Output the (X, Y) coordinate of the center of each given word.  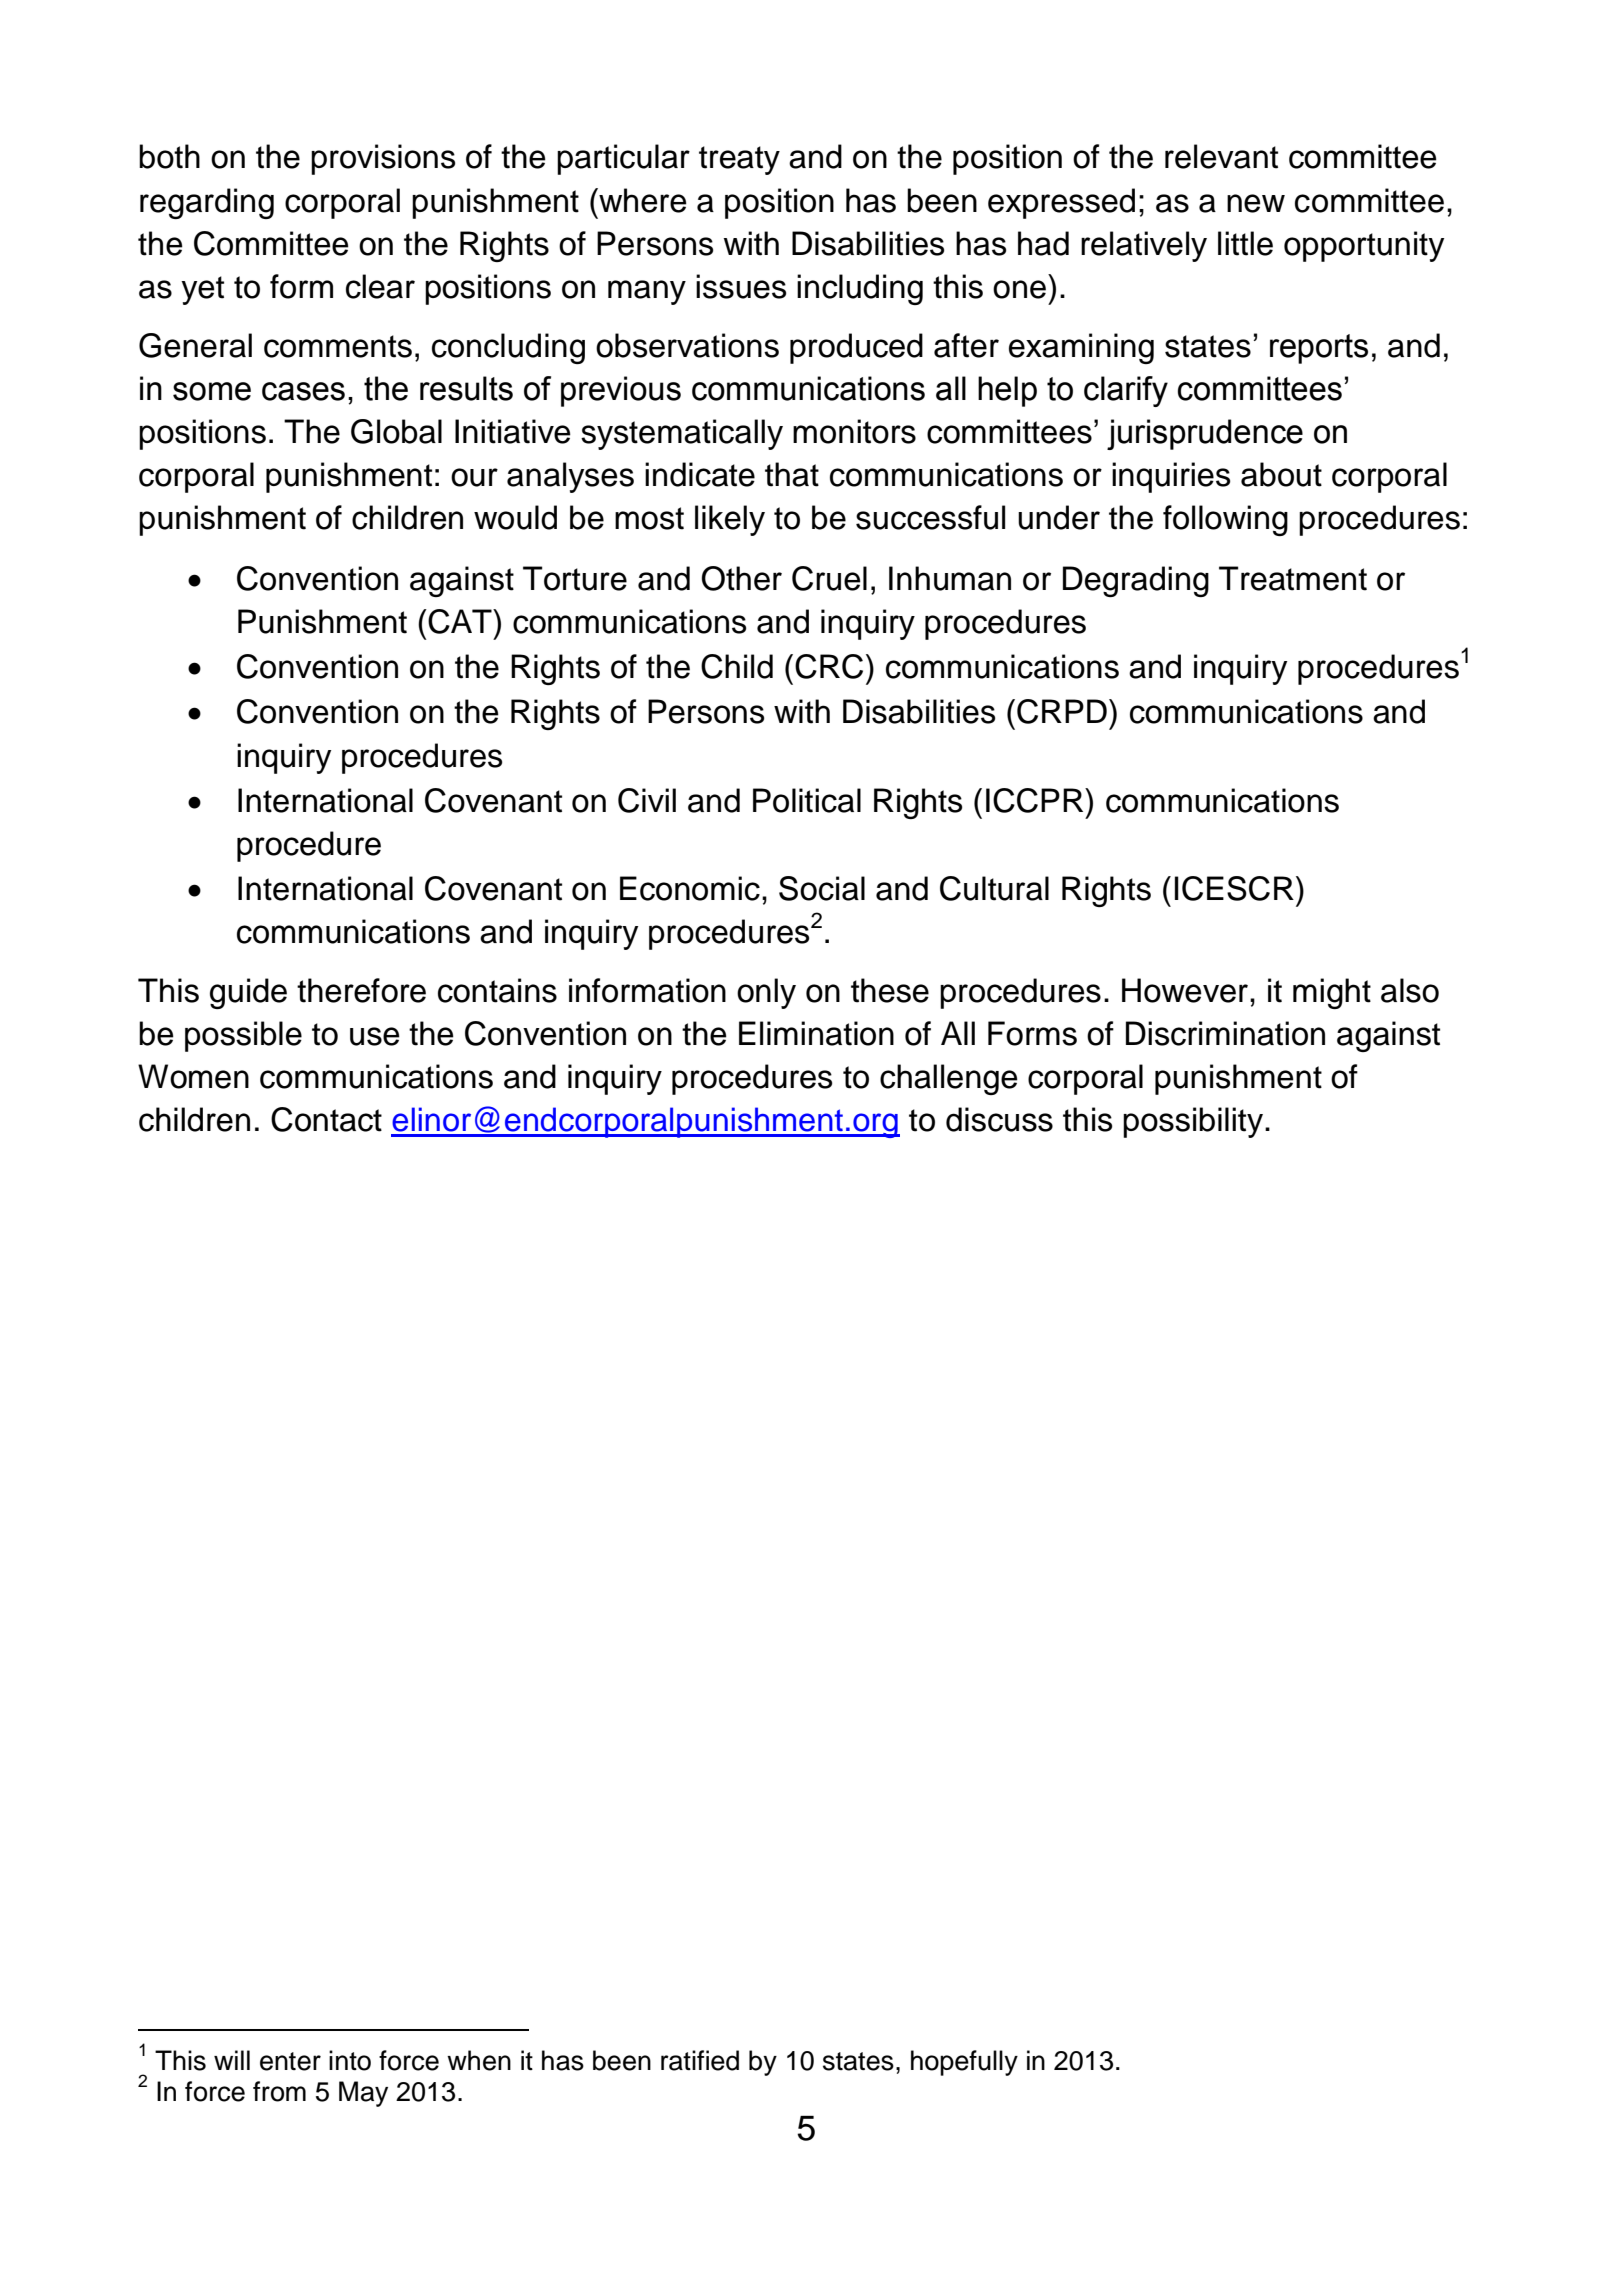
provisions (383, 159)
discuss (999, 1119)
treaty (739, 160)
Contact (326, 1119)
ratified (700, 2060)
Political (807, 800)
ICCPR (1036, 800)
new (1256, 203)
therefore (361, 990)
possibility (1194, 1122)
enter (290, 2061)
